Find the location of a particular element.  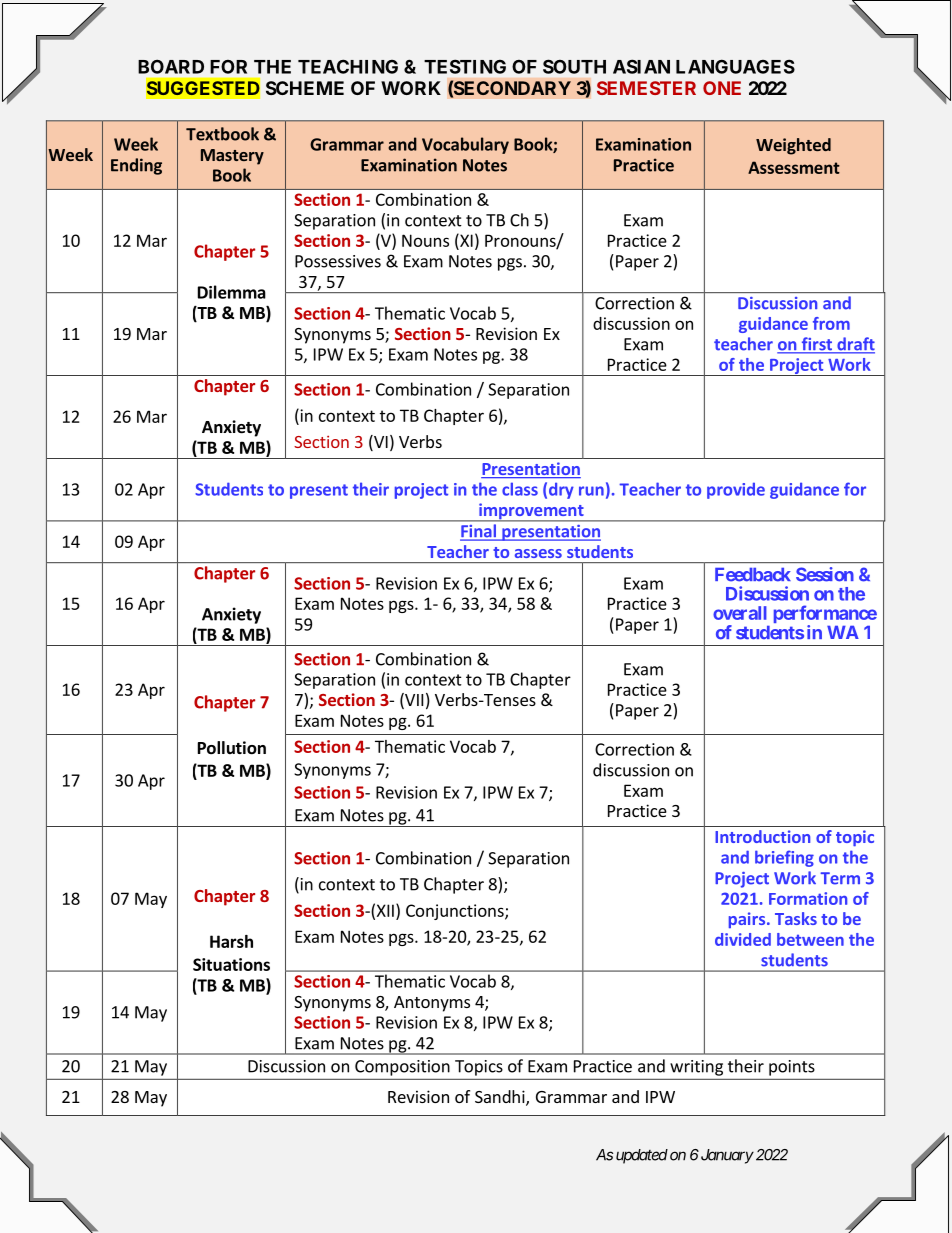

TESTING is located at coordinates (465, 66).
